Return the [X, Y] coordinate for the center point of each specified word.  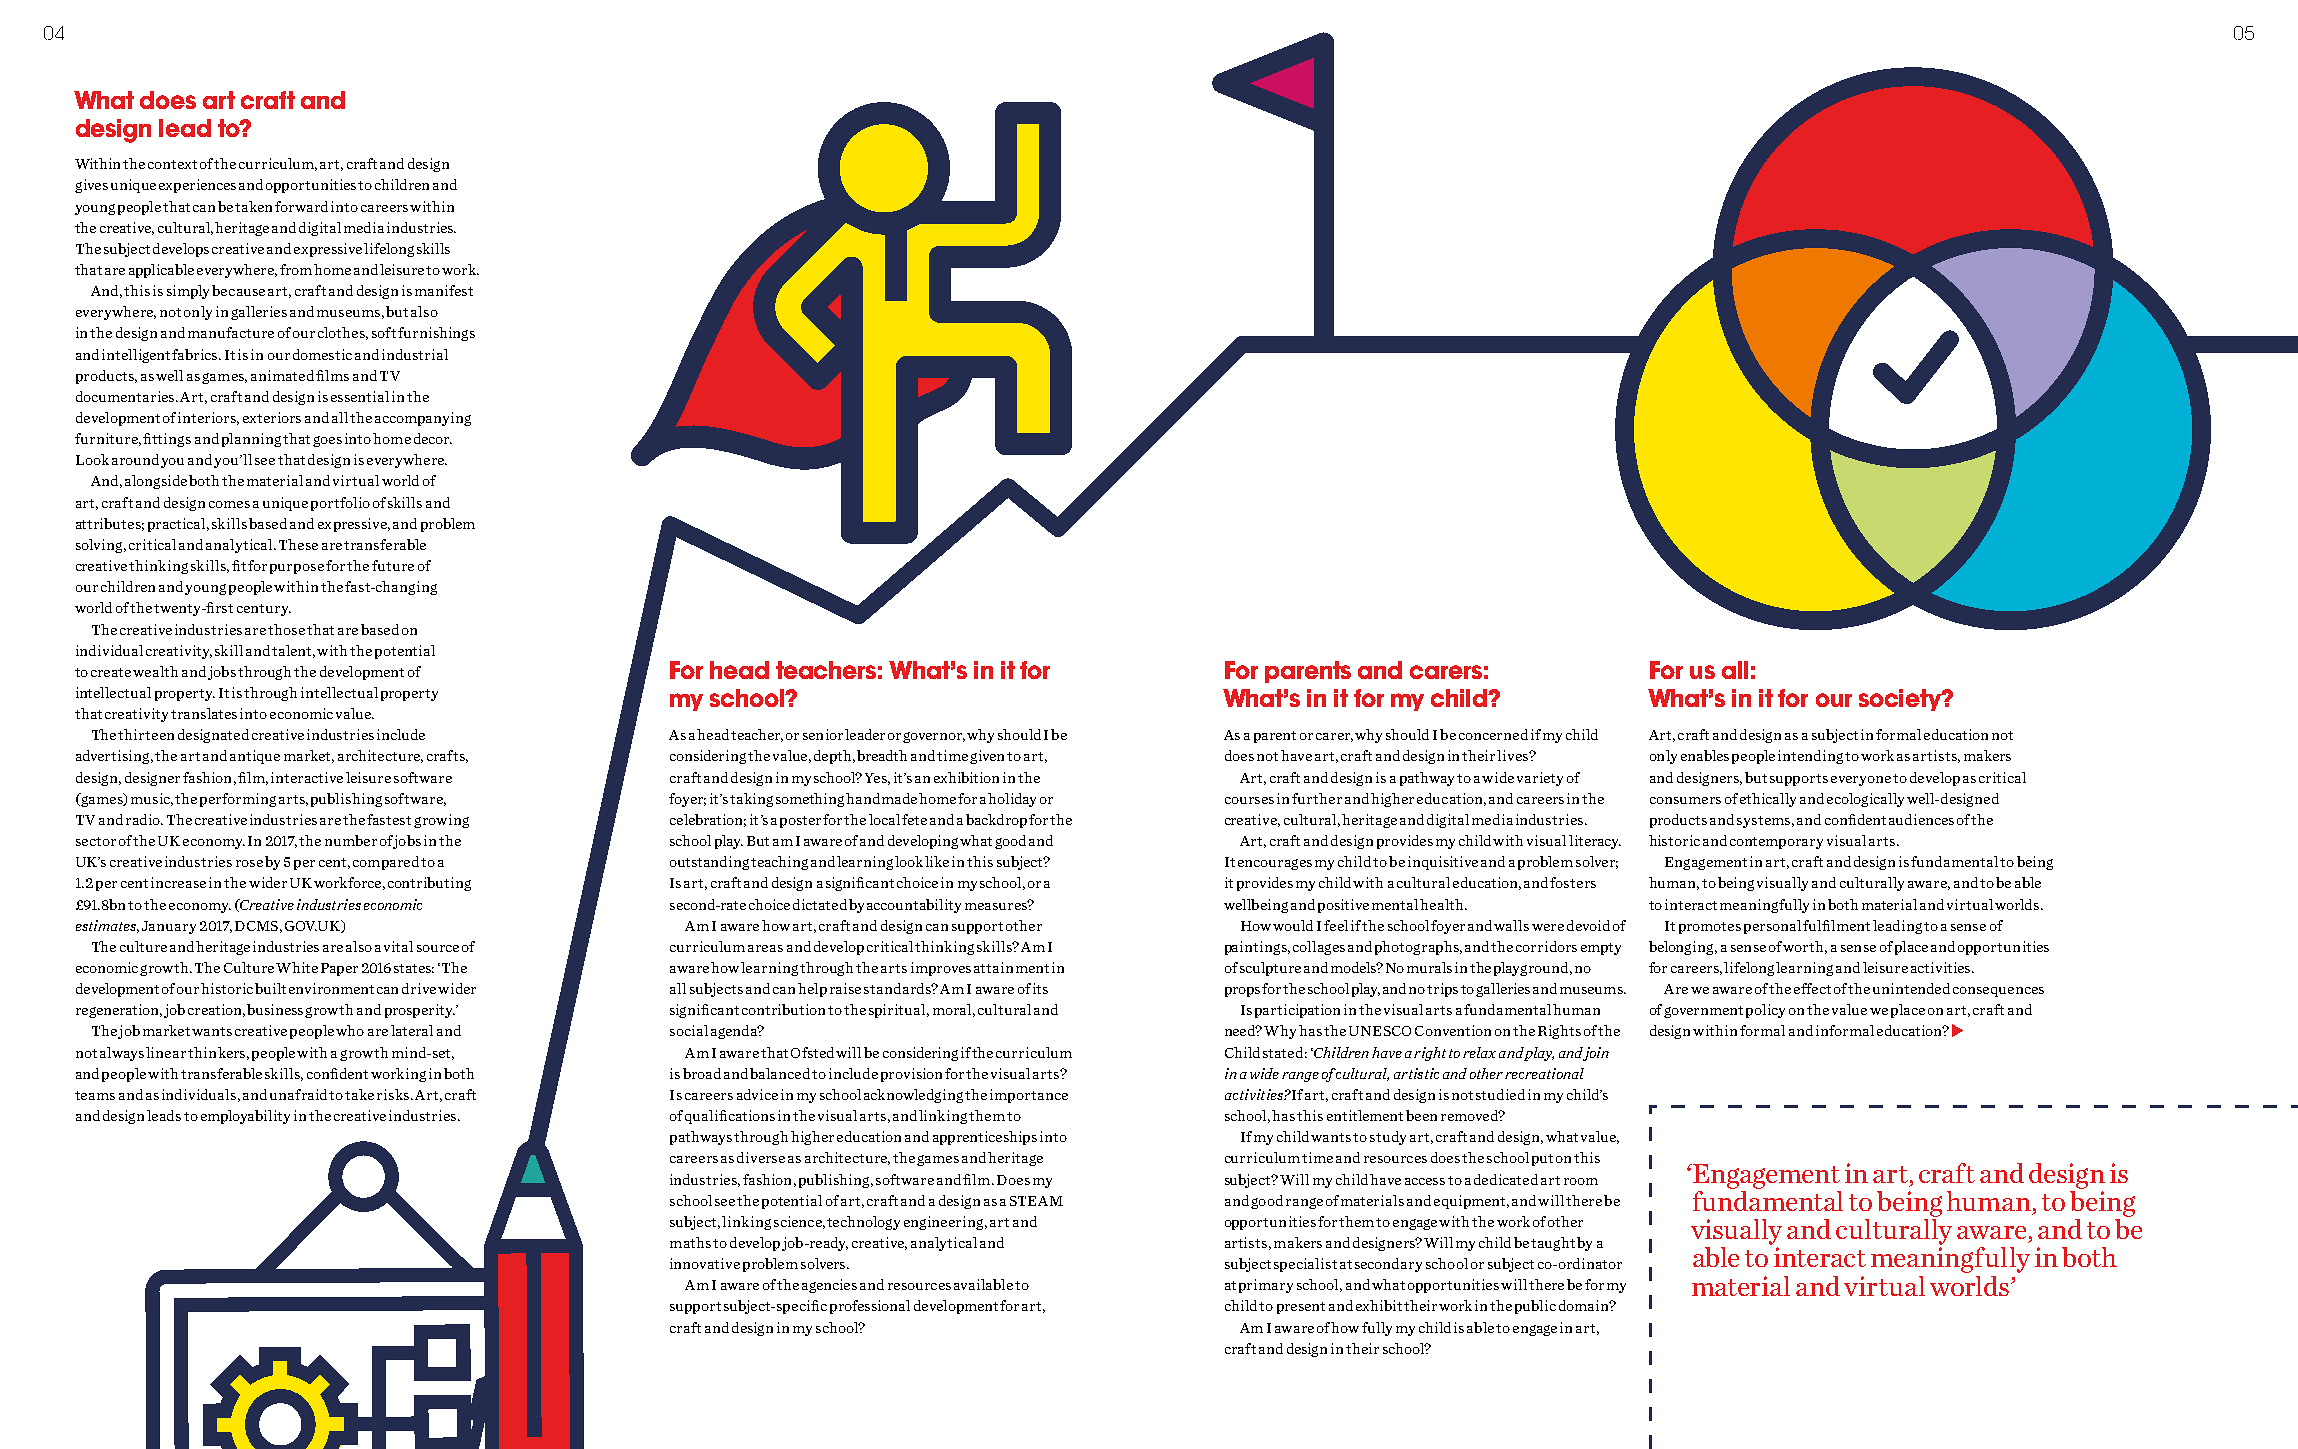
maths [690, 1242]
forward [301, 206]
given [989, 757]
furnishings [436, 334]
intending [1810, 757]
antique [255, 757]
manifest [444, 290]
